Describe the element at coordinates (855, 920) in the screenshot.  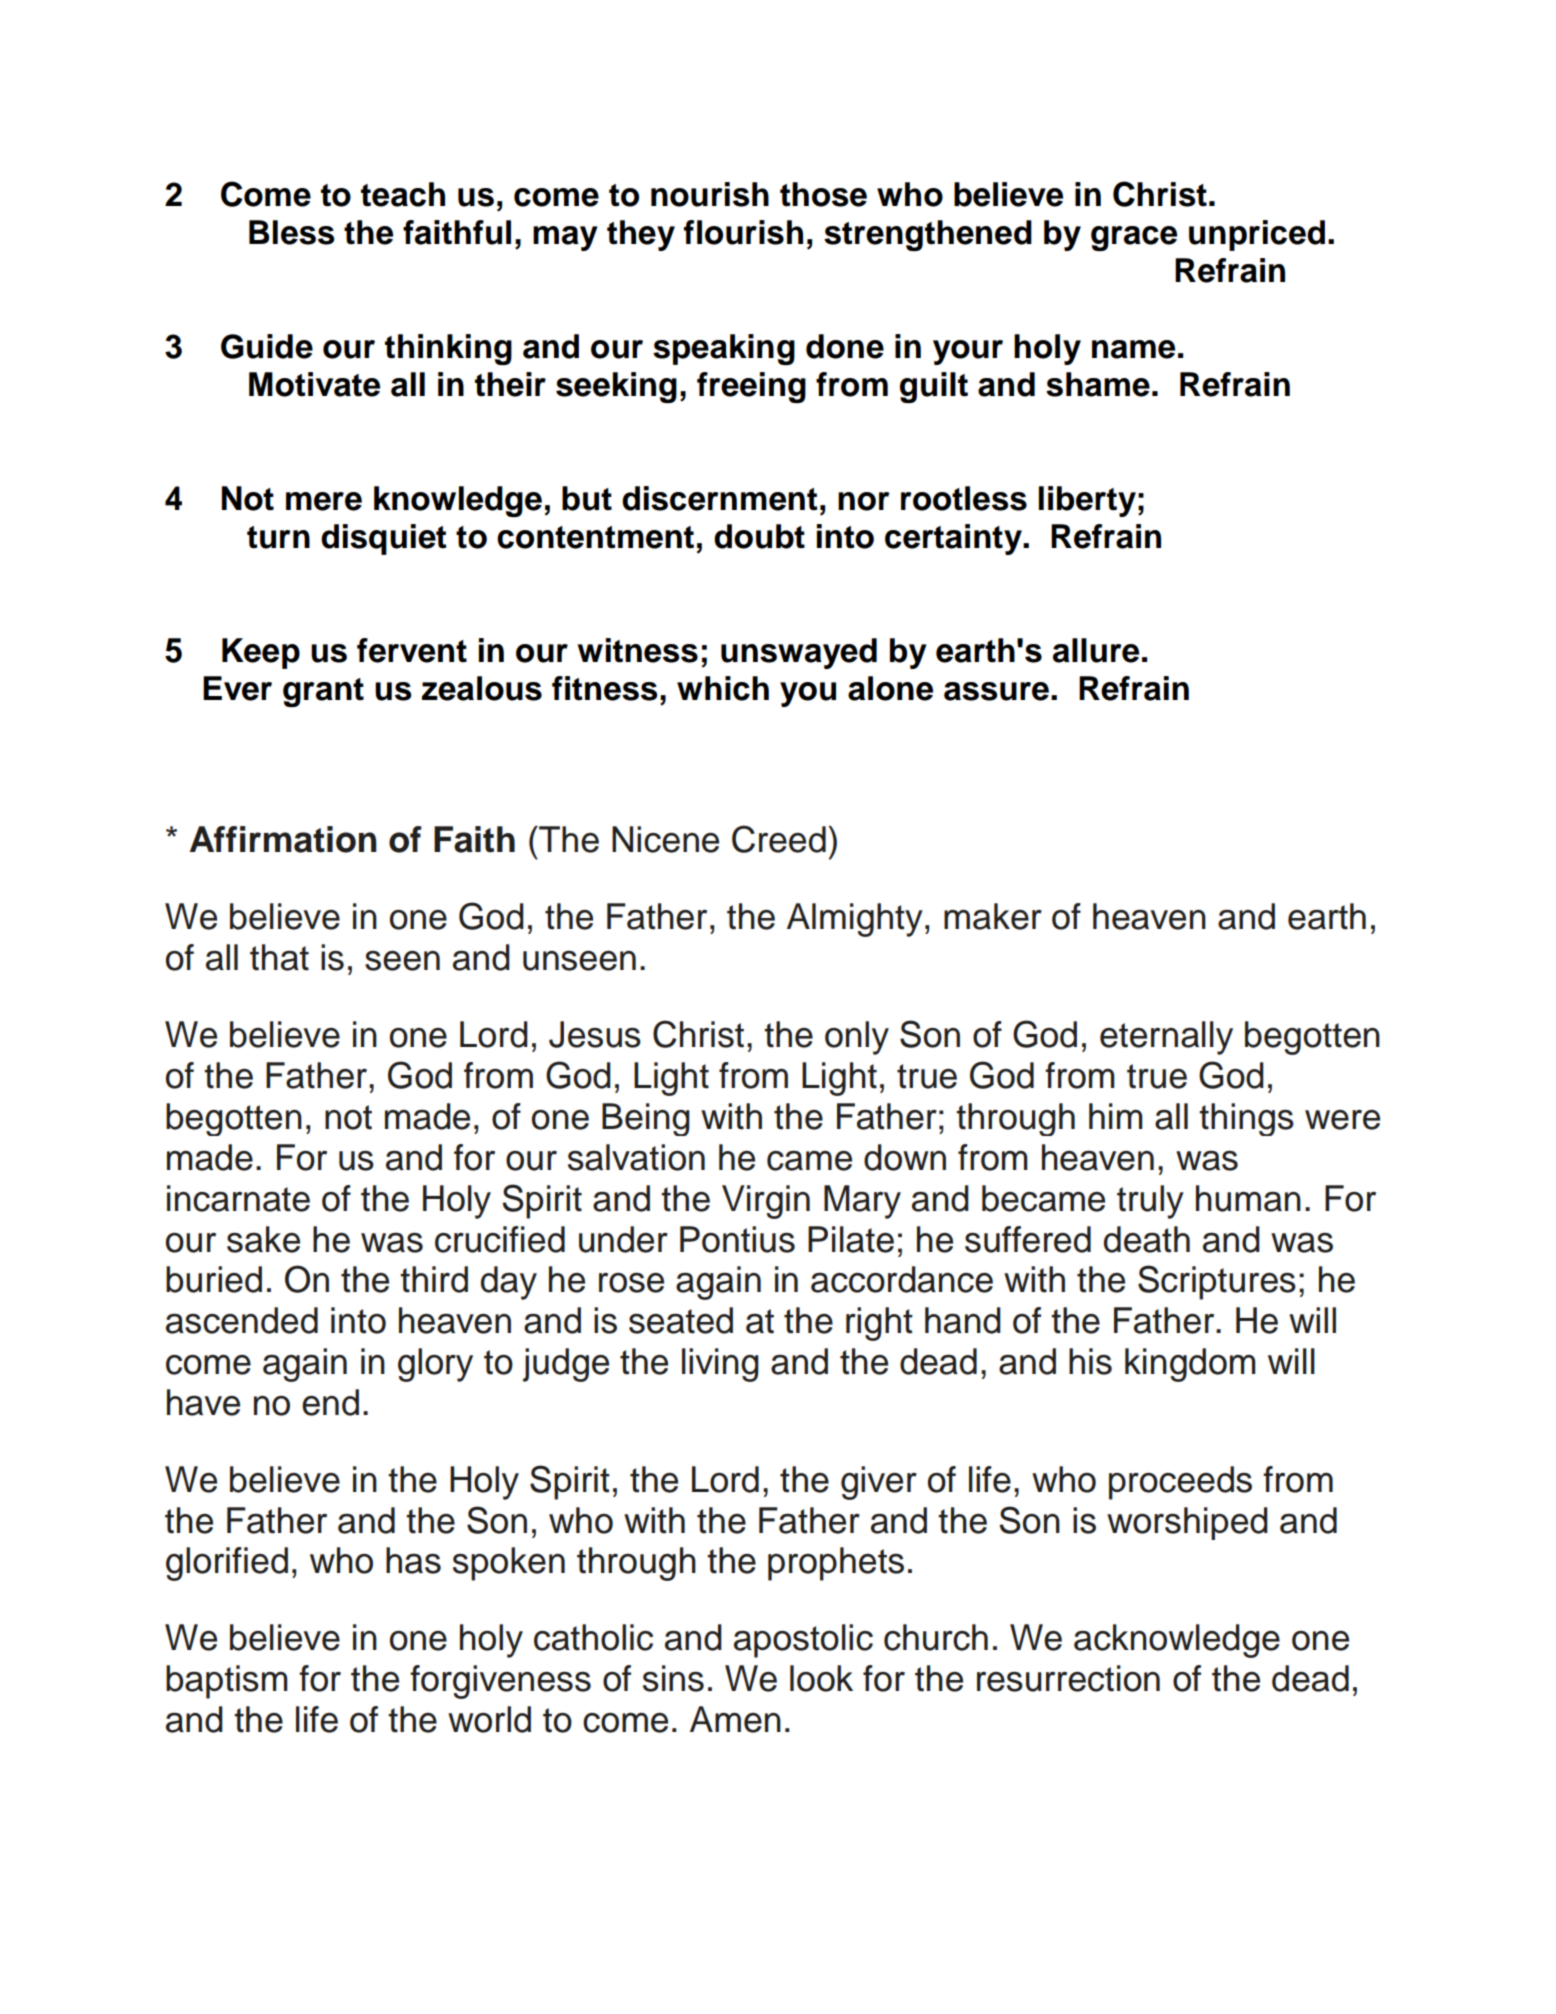
I see `Almighty` at that location.
